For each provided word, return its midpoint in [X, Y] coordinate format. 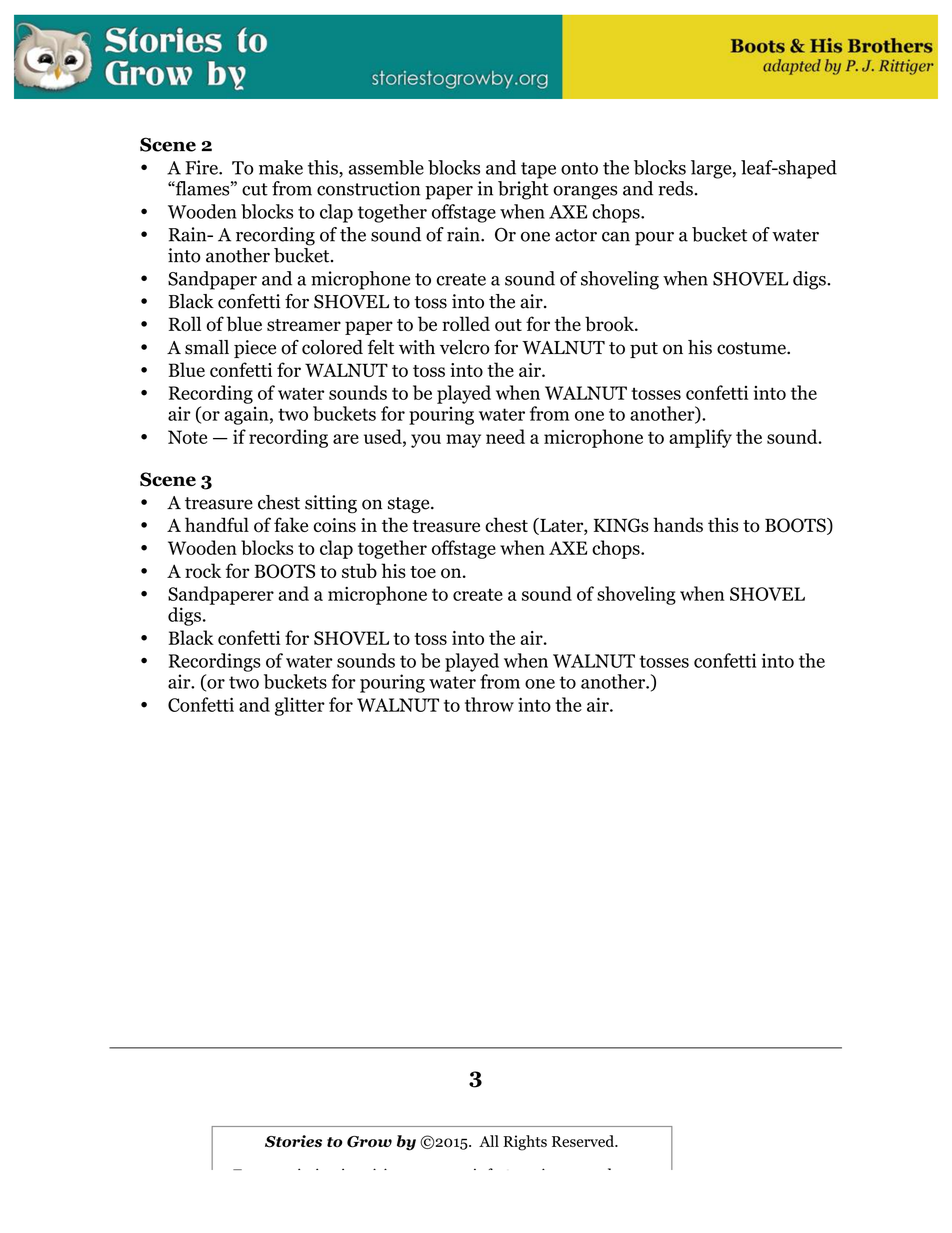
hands [678, 524]
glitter [300, 706]
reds [675, 188]
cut [255, 189]
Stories [293, 1141]
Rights [525, 1143]
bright [523, 190]
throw [489, 704]
